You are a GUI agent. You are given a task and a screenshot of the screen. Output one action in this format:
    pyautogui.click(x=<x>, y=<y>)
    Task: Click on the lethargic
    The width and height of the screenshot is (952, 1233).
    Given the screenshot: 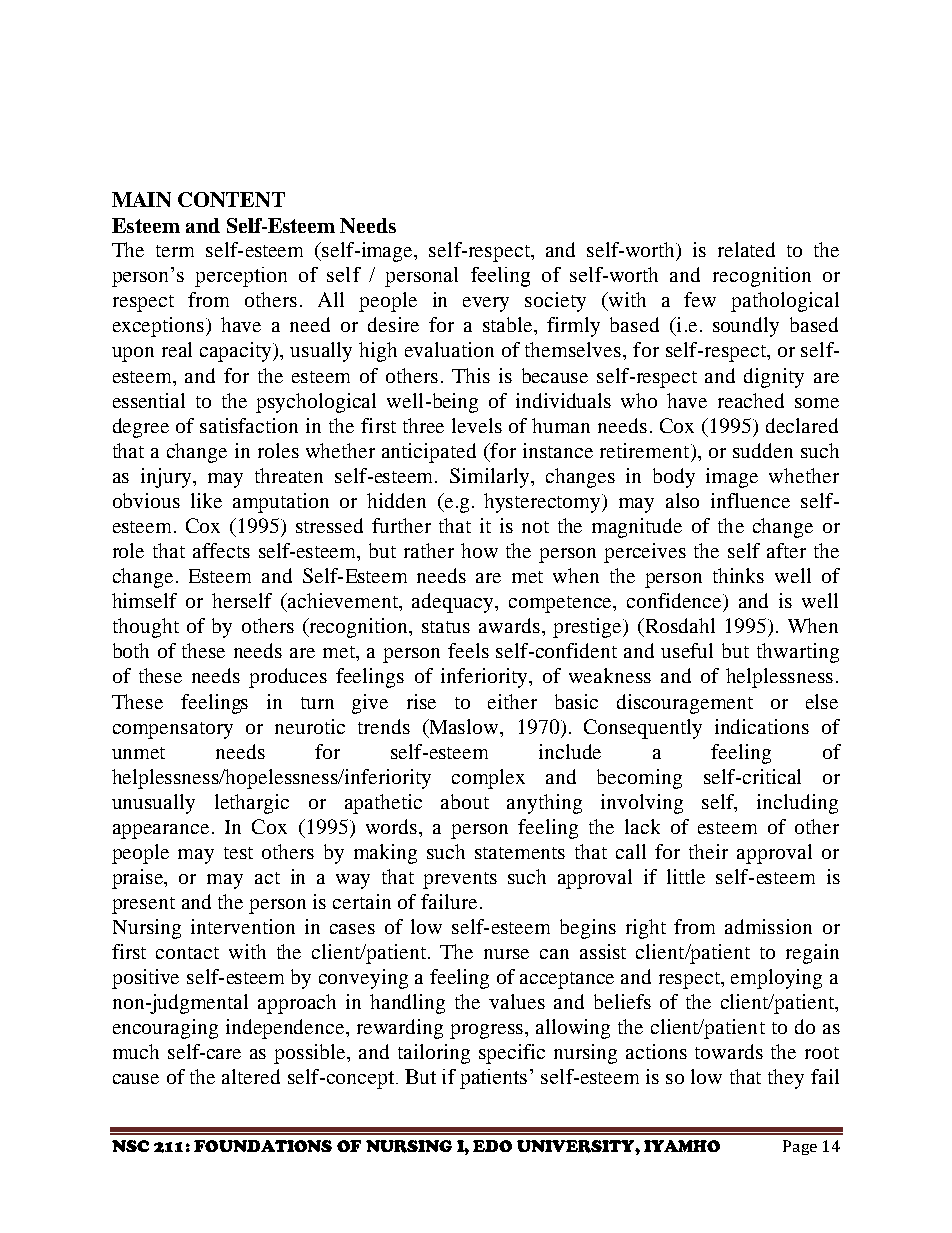 What is the action you would take?
    pyautogui.click(x=252, y=804)
